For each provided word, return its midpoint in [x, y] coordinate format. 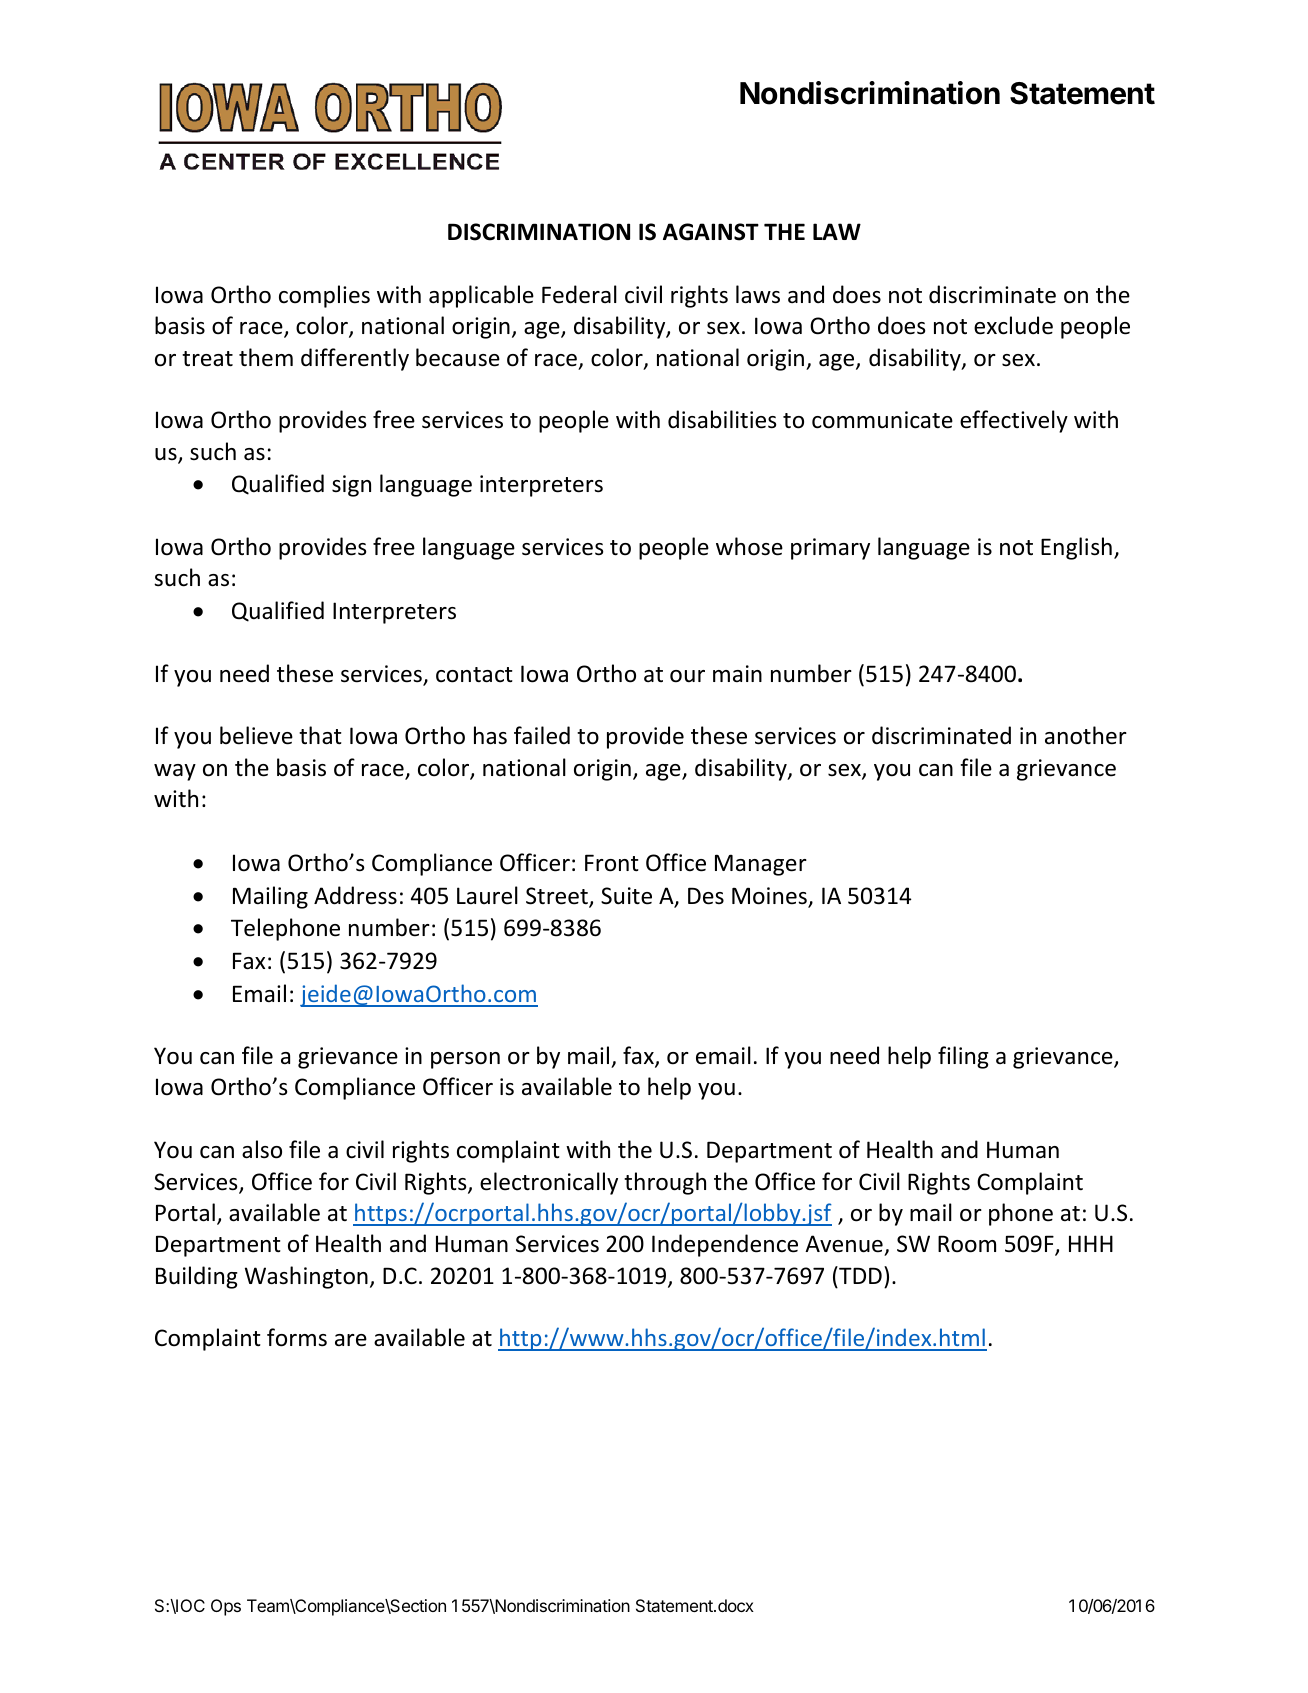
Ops [226, 1607]
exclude [1013, 325]
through [665, 1183]
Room [967, 1244]
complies [324, 296]
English [1076, 548]
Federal [579, 294]
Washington [306, 1277]
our [687, 676]
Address [355, 895]
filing [963, 1057]
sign [351, 486]
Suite [626, 896]
